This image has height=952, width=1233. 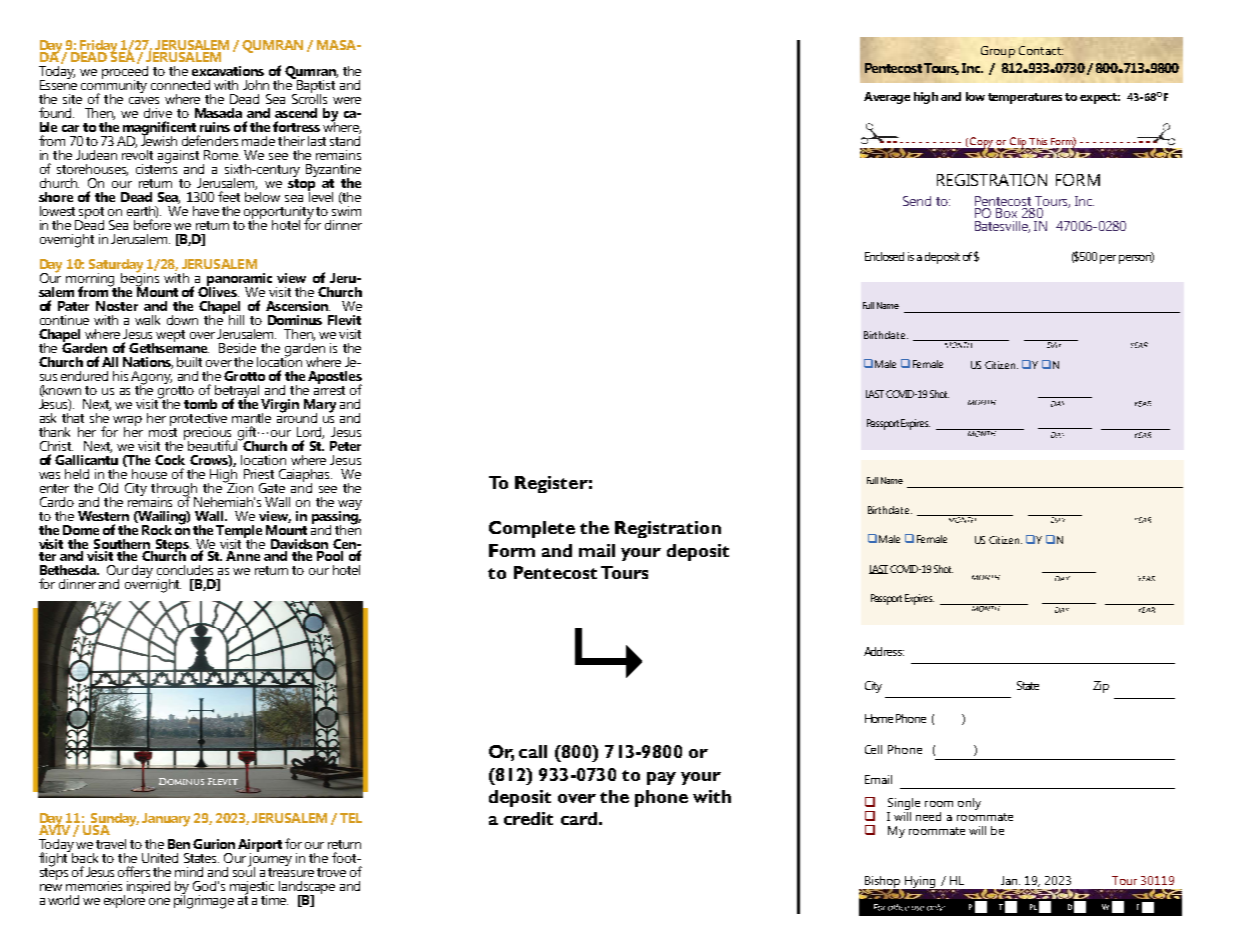 I want to click on Group, so click(x=998, y=52).
